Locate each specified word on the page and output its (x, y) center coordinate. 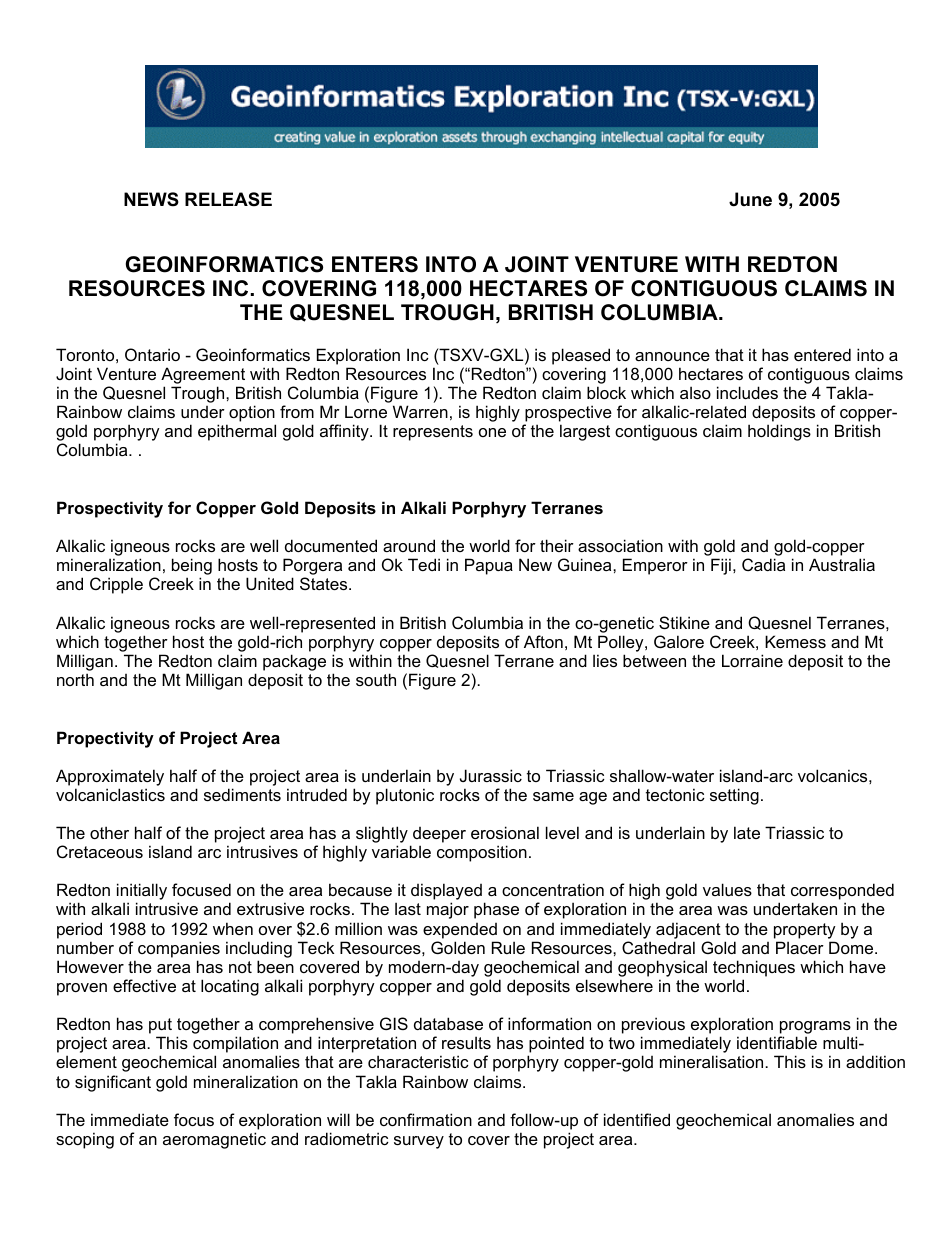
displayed (446, 893)
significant (113, 1083)
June (750, 199)
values (727, 889)
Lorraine (752, 660)
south (376, 679)
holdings (779, 432)
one (492, 432)
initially (142, 893)
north (75, 679)
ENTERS (375, 264)
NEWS (151, 199)
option (252, 413)
